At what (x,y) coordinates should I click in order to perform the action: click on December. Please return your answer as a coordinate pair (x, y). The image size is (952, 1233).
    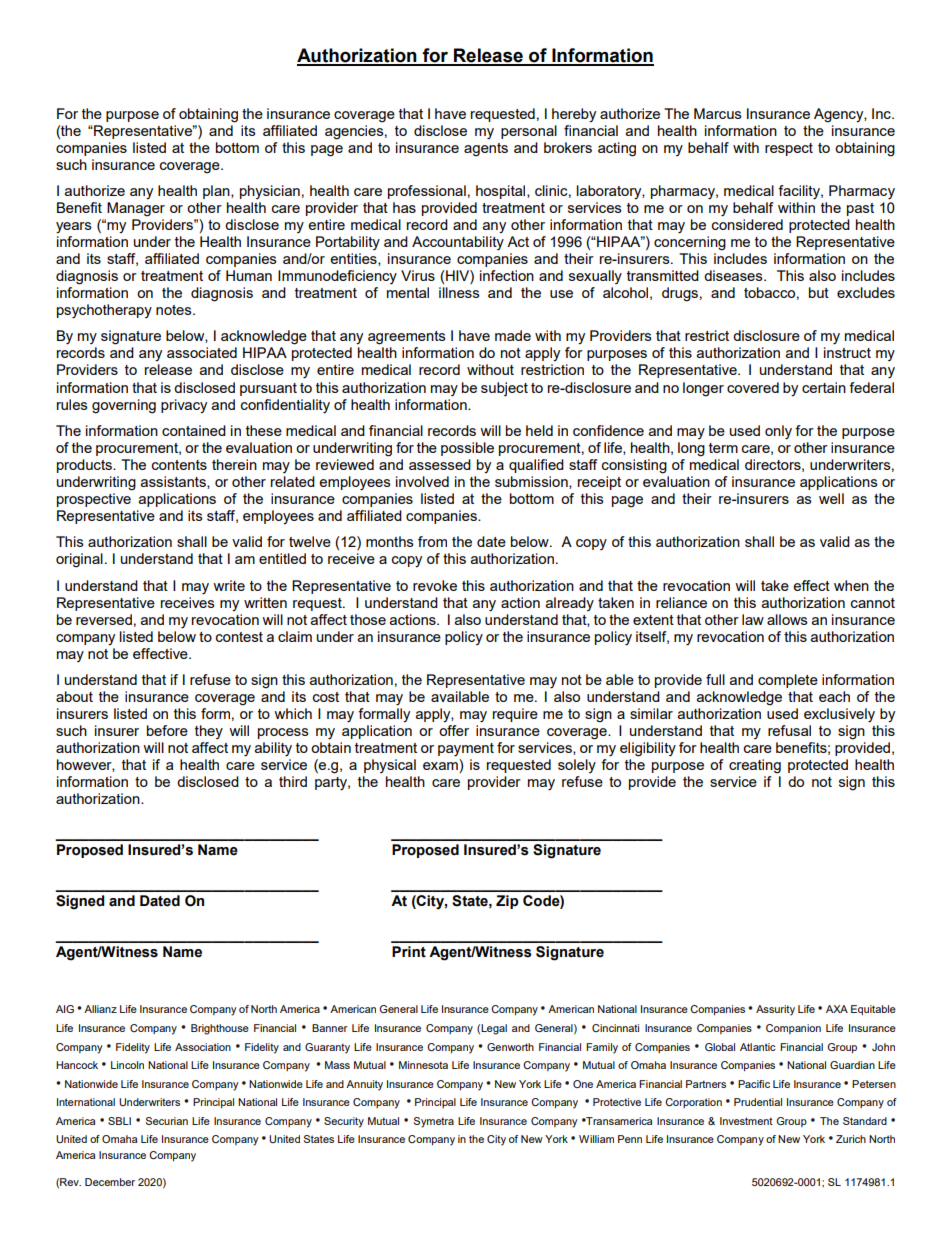
    Looking at the image, I should click on (110, 1182).
